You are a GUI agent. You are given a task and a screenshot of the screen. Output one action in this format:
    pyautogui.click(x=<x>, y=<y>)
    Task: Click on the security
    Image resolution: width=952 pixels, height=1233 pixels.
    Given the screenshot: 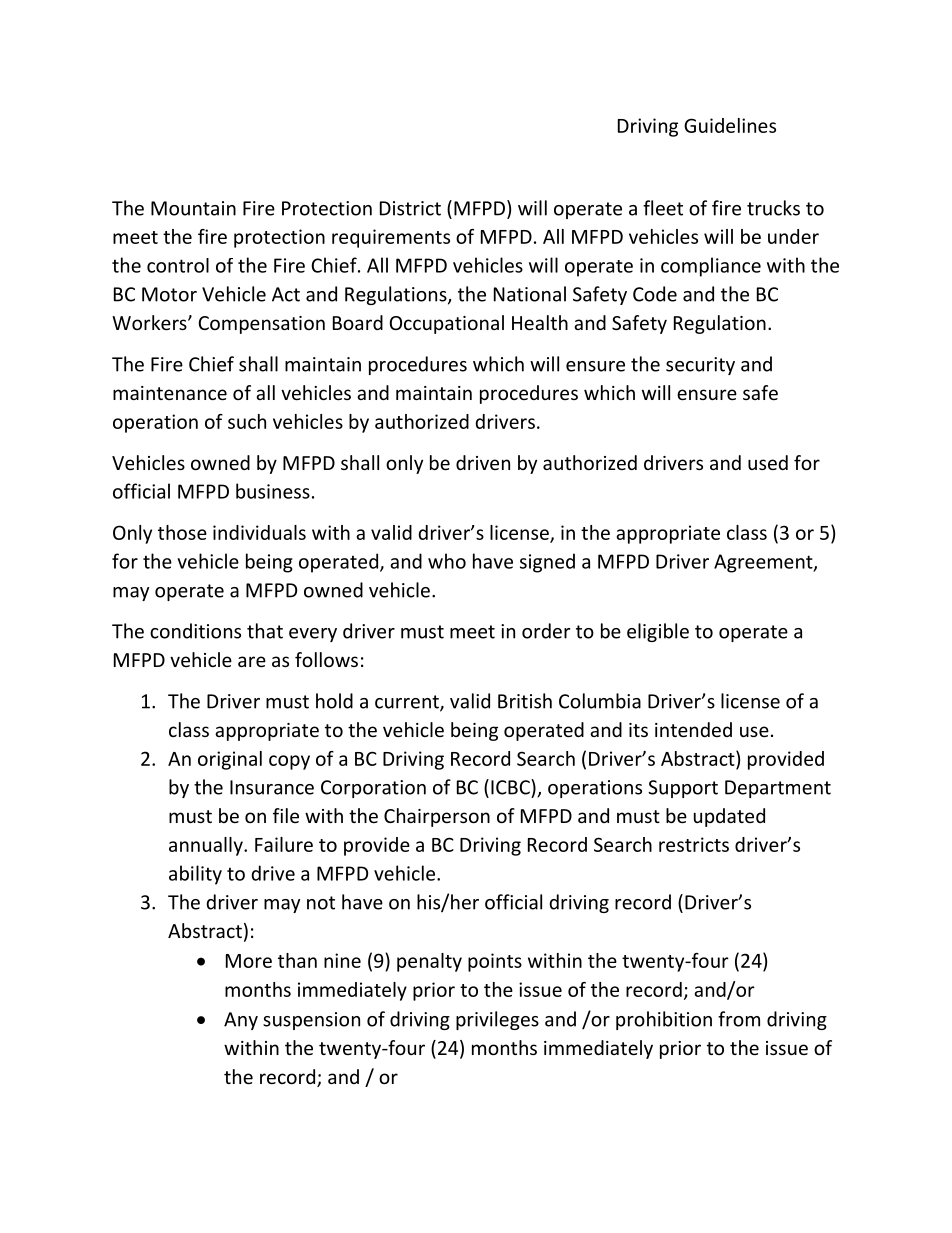 What is the action you would take?
    pyautogui.click(x=700, y=366)
